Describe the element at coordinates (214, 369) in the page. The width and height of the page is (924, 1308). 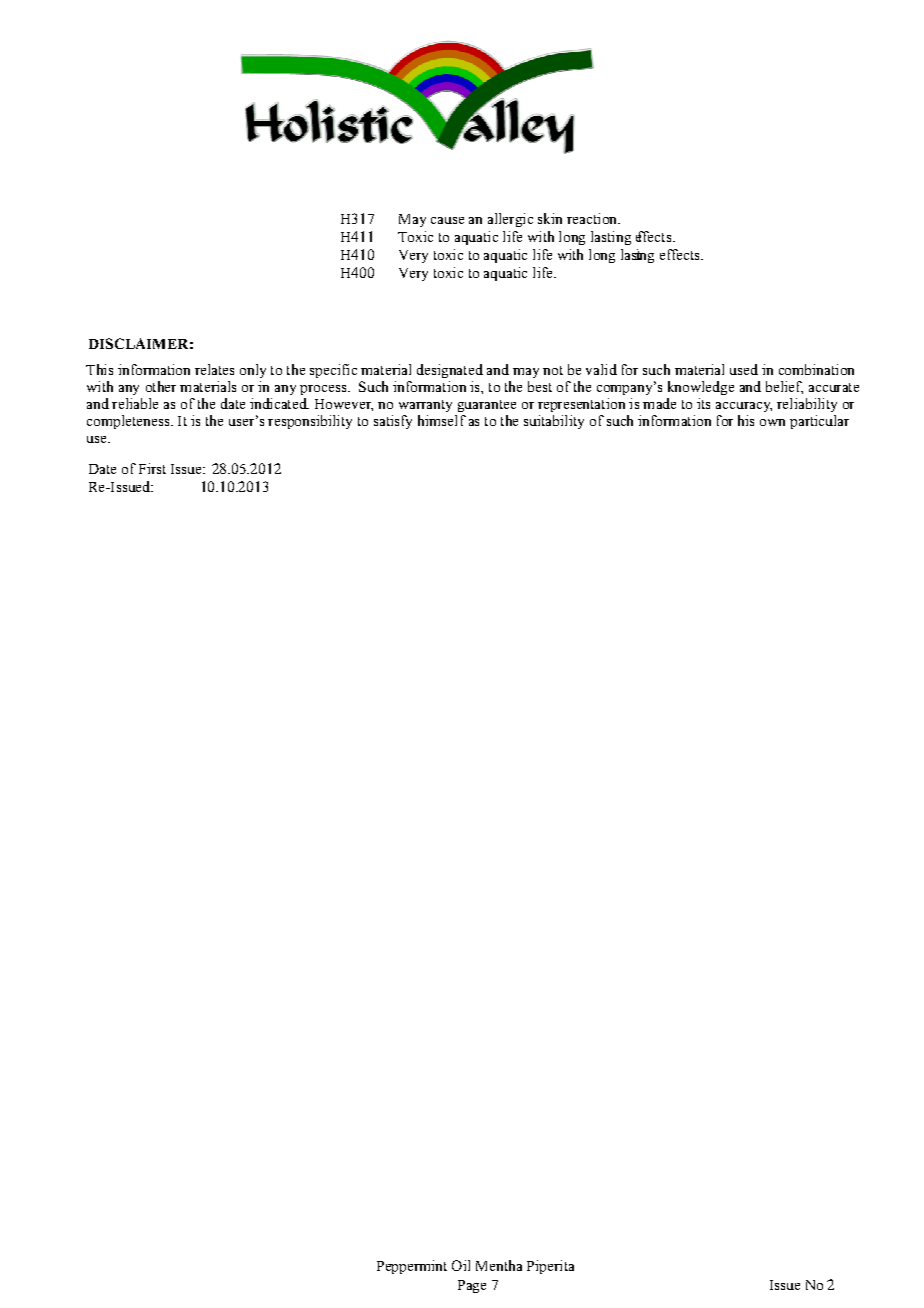
I see `relates` at that location.
